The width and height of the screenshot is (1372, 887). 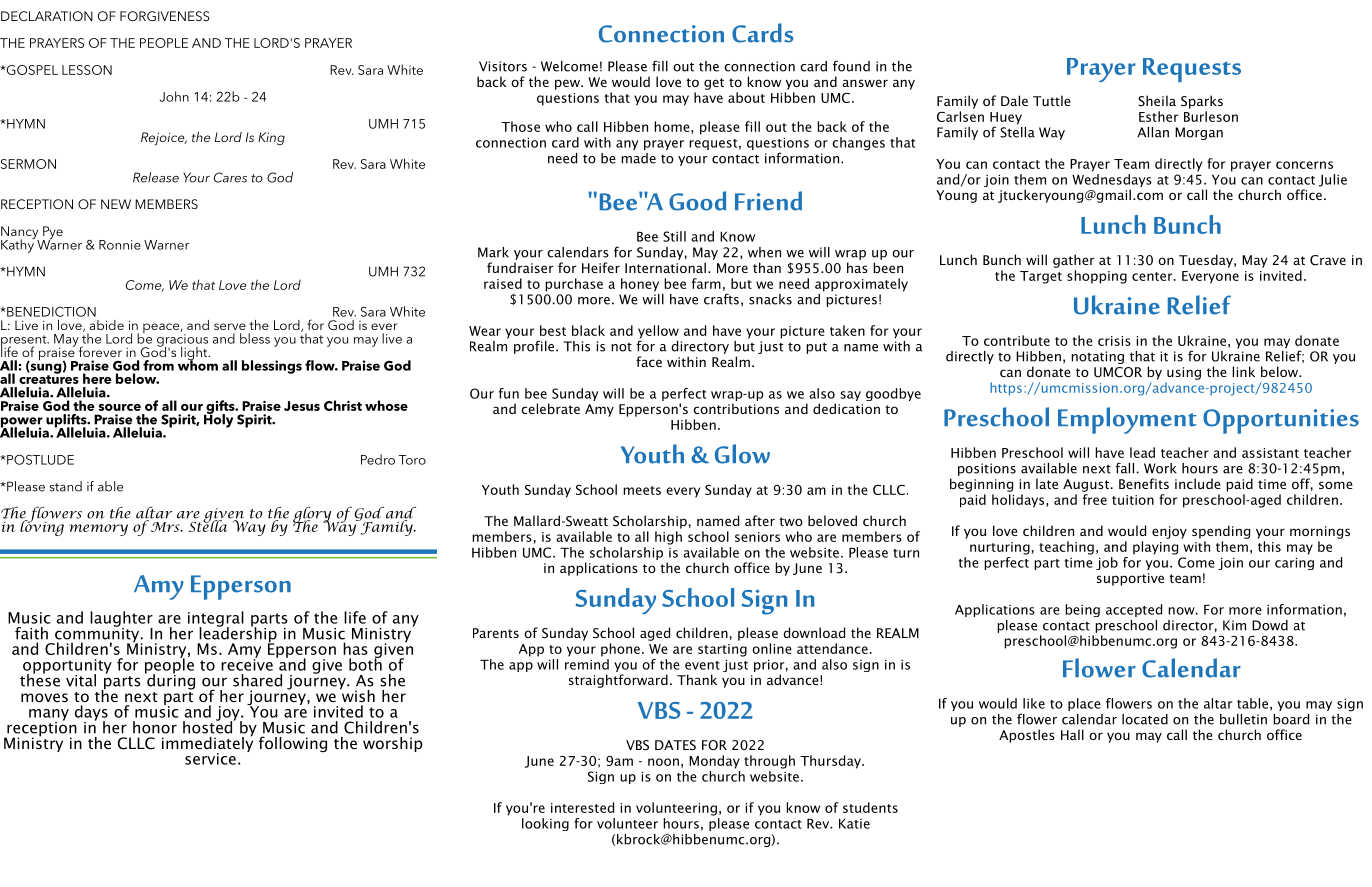 I want to click on Employment, so click(x=1127, y=420).
